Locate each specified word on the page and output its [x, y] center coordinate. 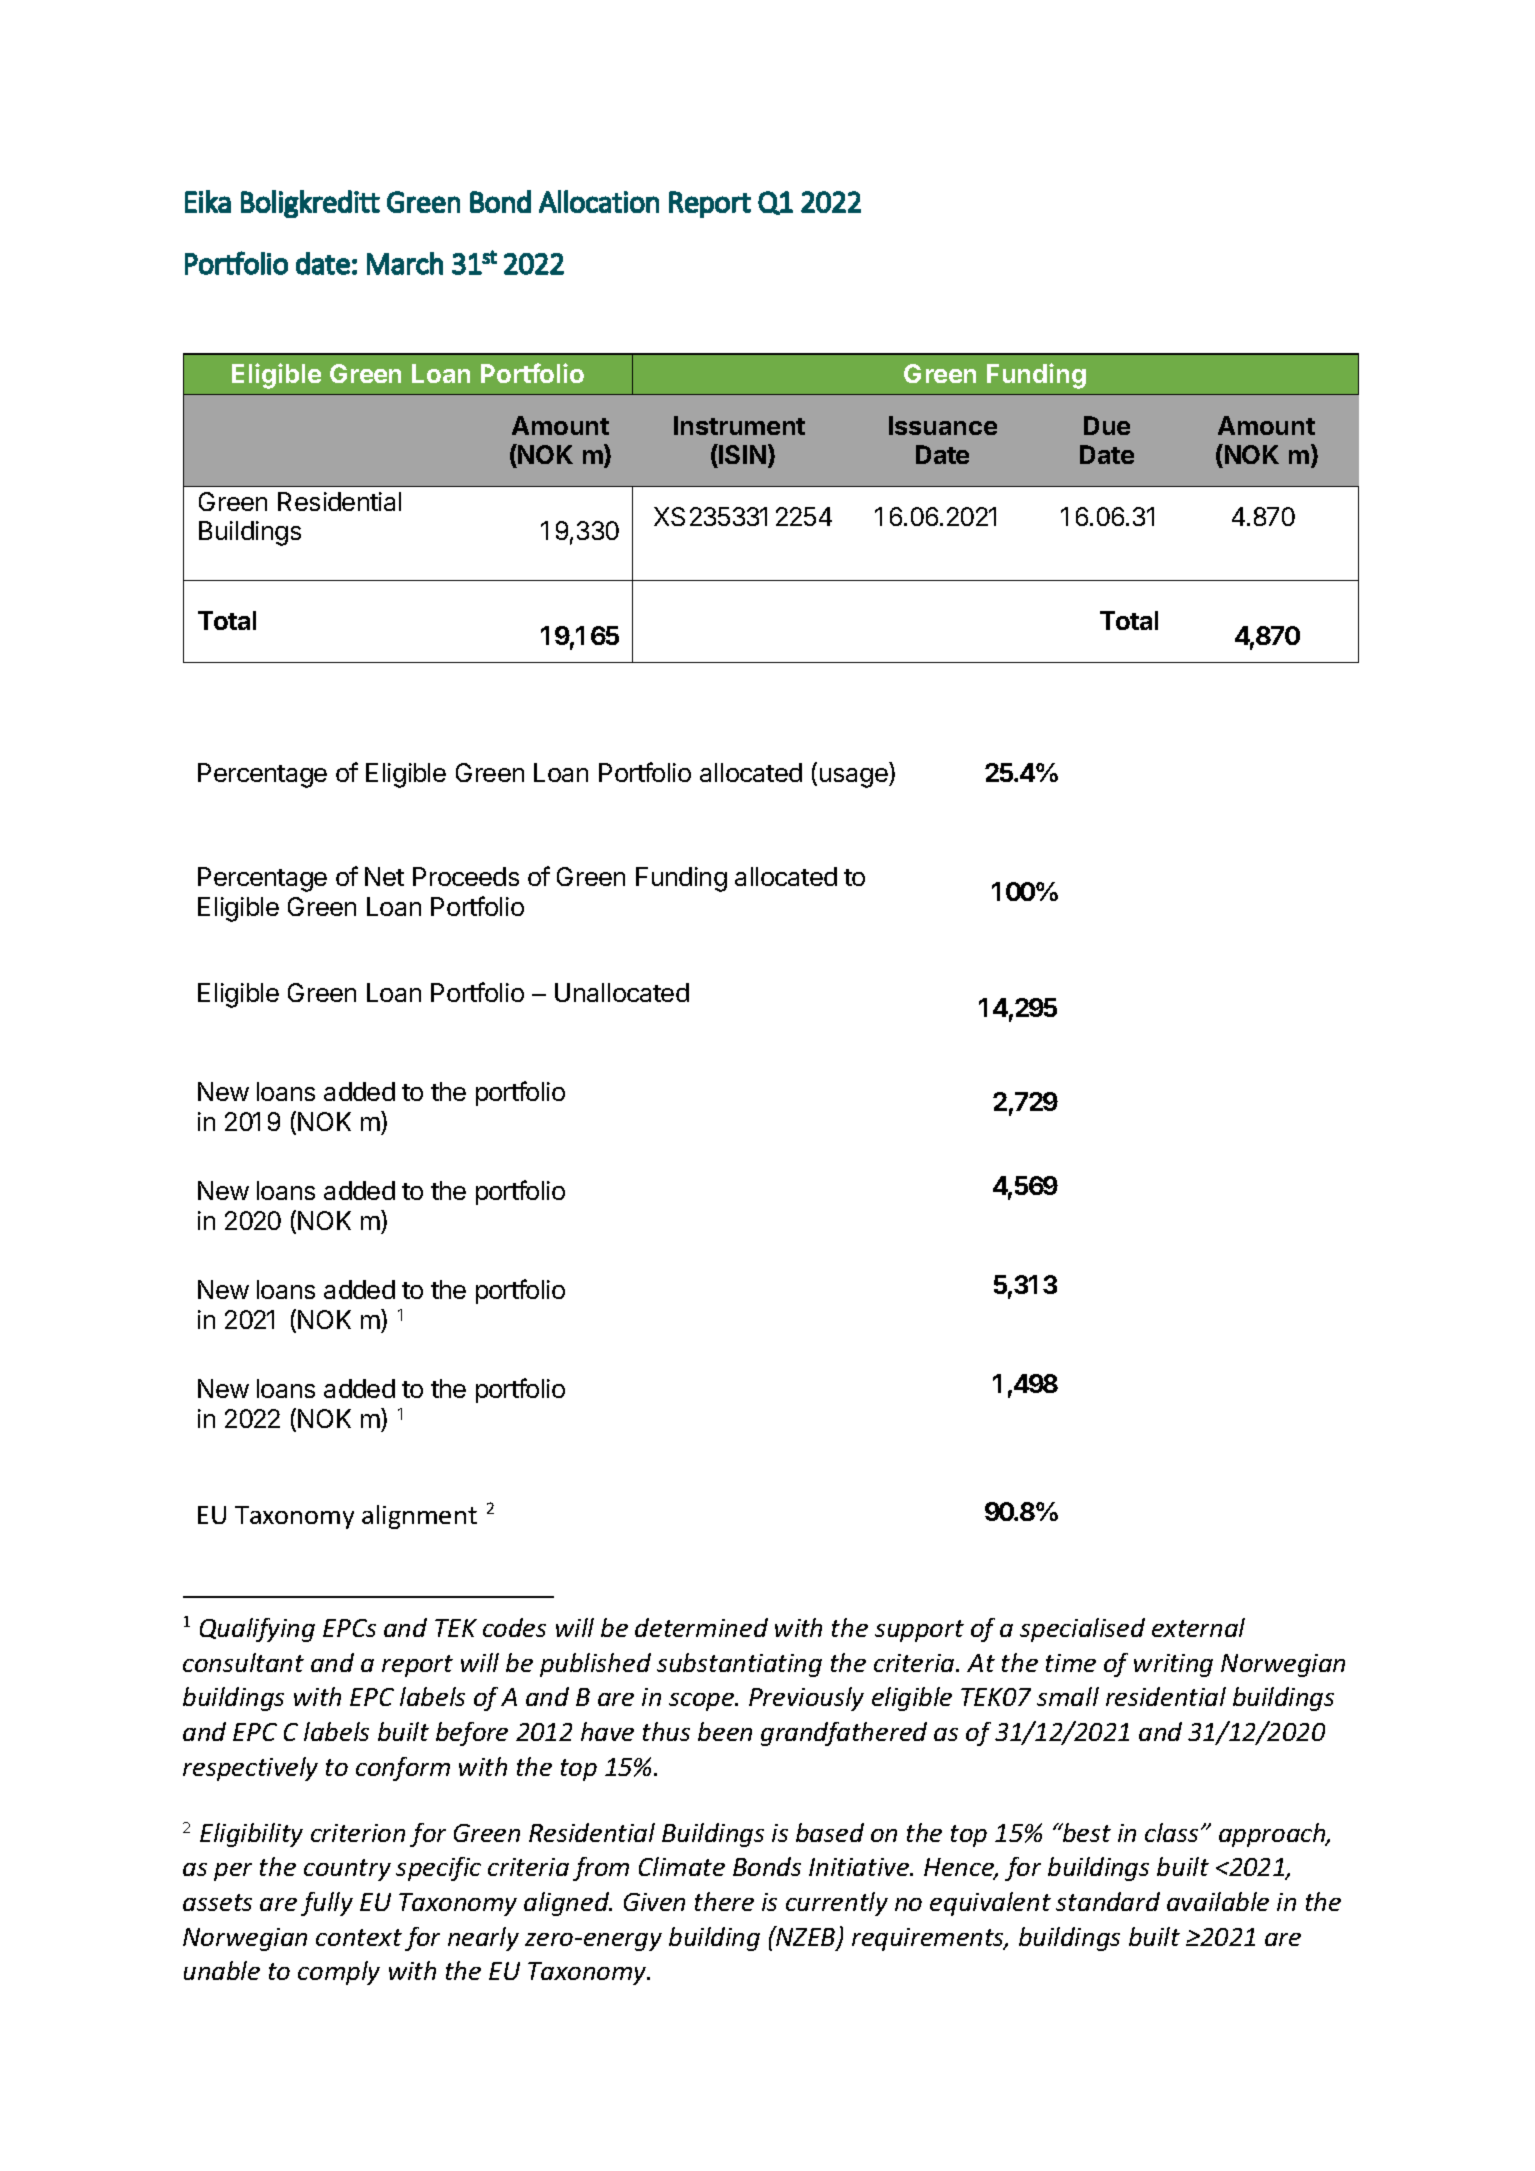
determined [701, 1627]
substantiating [739, 1665]
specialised [1082, 1630]
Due [1107, 425]
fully [327, 1904]
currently [837, 1904]
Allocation [599, 201]
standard [1108, 1901]
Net [384, 876]
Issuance [943, 425]
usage [855, 778]
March [405, 263]
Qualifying [257, 1630]
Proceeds [466, 876]
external [1198, 1627]
